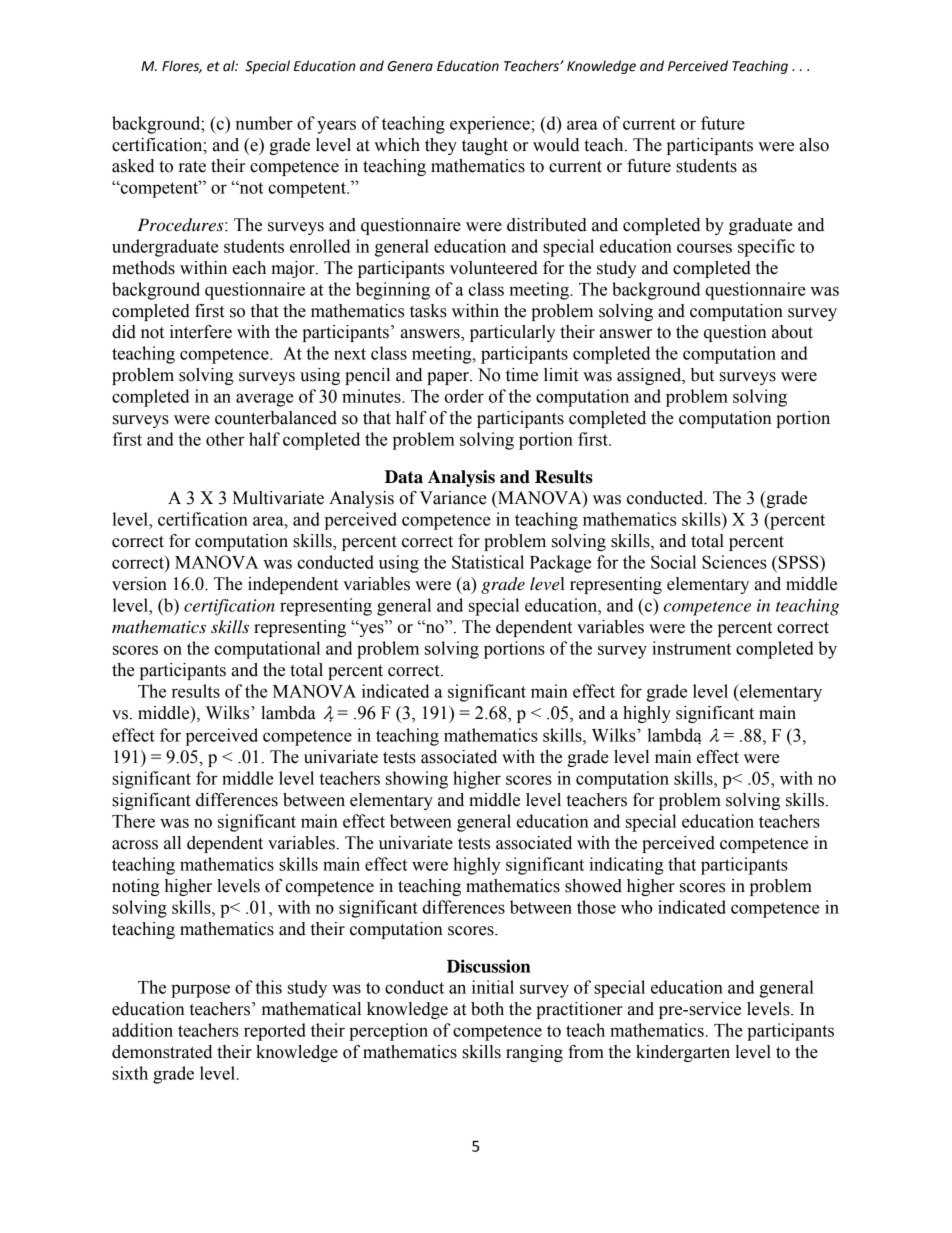  What do you see at coordinates (201, 332) in the screenshot?
I see `interfere` at bounding box center [201, 332].
